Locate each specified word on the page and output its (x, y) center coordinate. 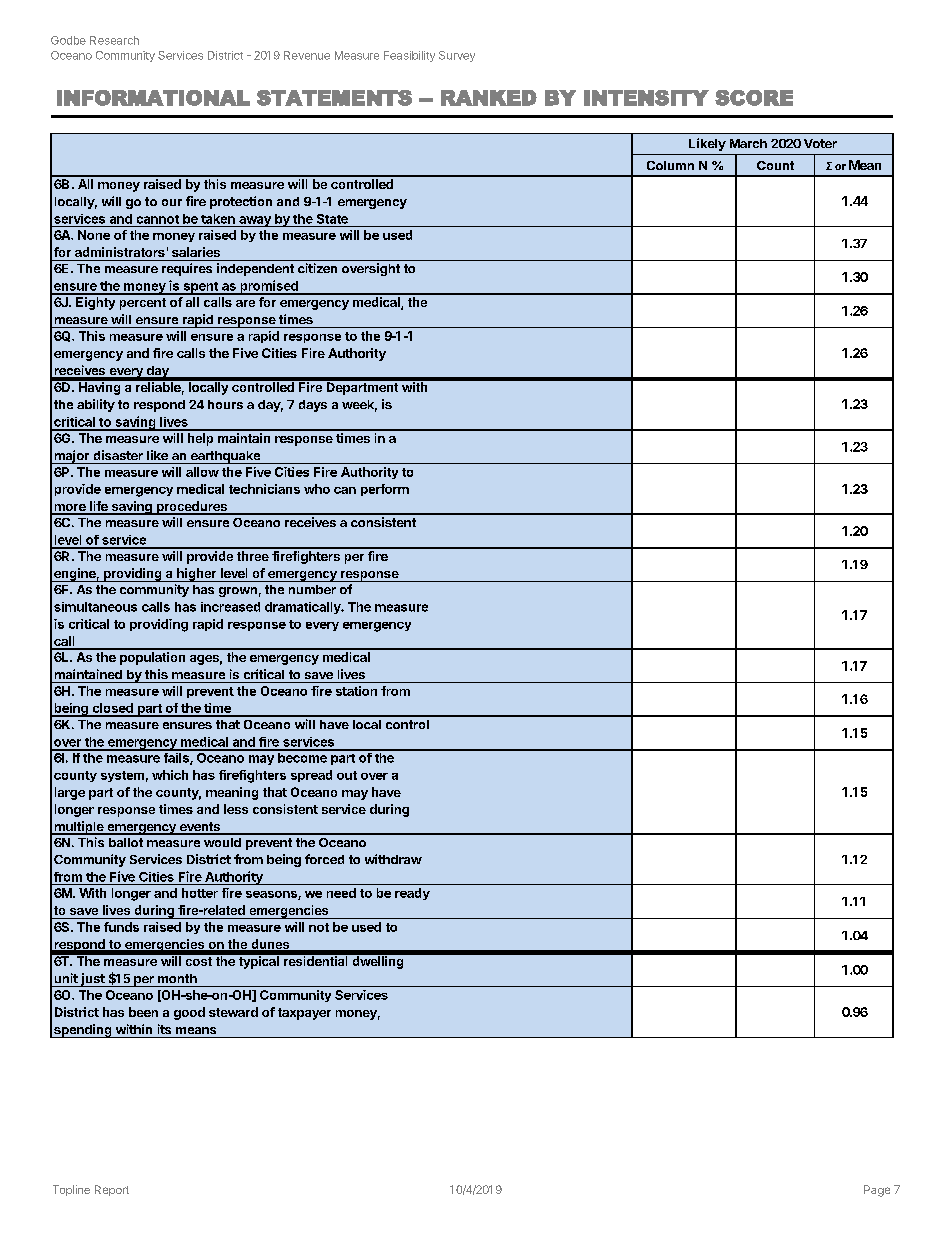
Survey (457, 56)
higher (197, 575)
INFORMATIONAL (153, 98)
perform (385, 490)
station (356, 691)
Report (112, 1190)
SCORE (754, 98)
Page (877, 1191)
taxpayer (304, 1014)
